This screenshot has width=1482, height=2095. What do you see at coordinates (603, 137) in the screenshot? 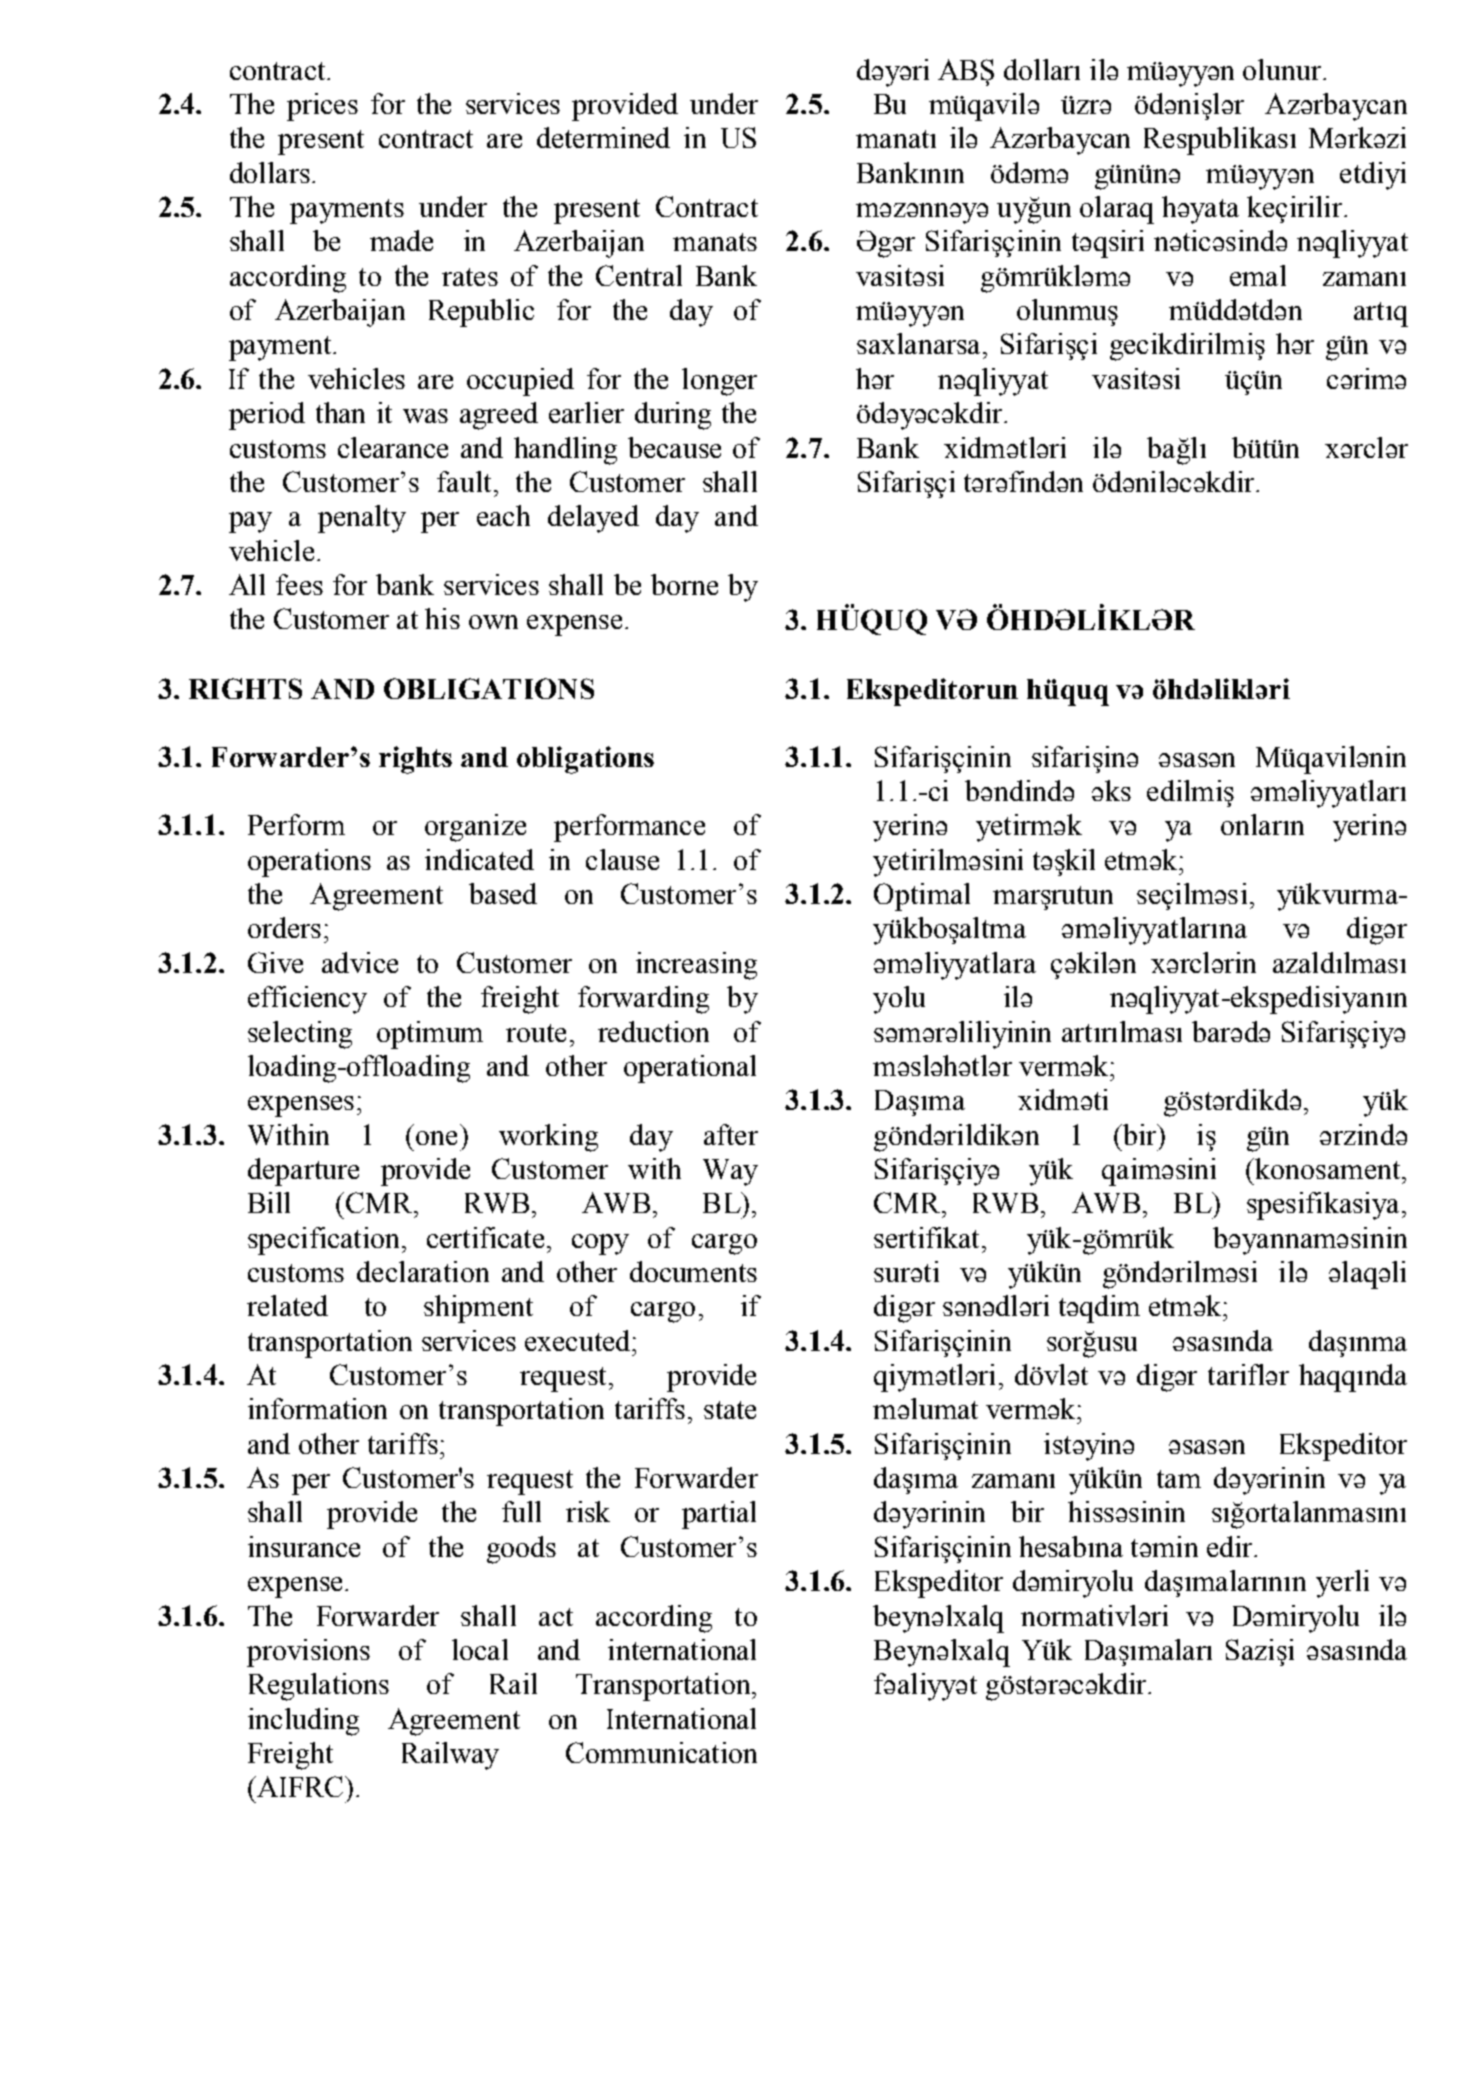
I see `determined` at bounding box center [603, 137].
